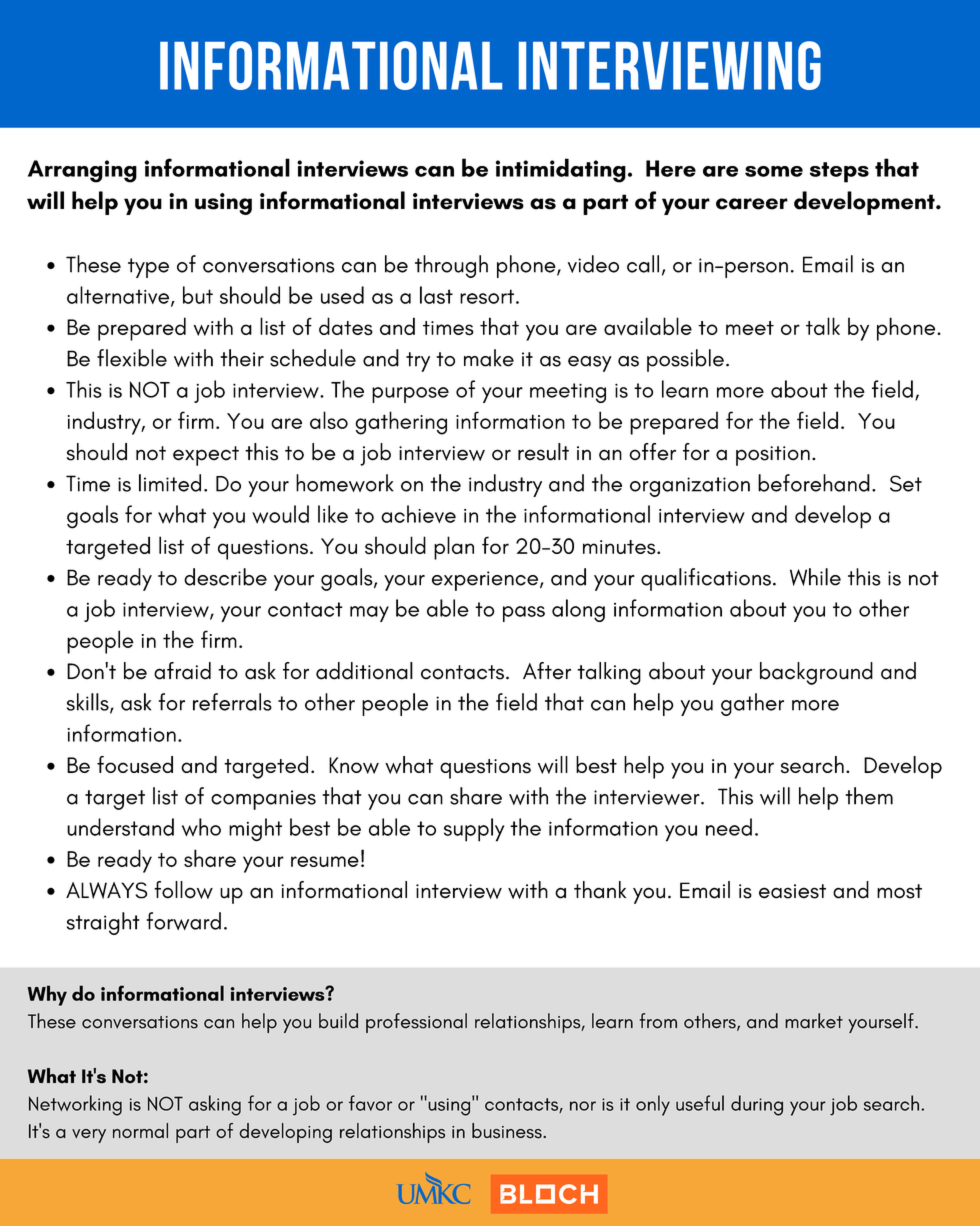 The image size is (980, 1226). Describe the element at coordinates (418, 514) in the page. I see `achieve` at that location.
